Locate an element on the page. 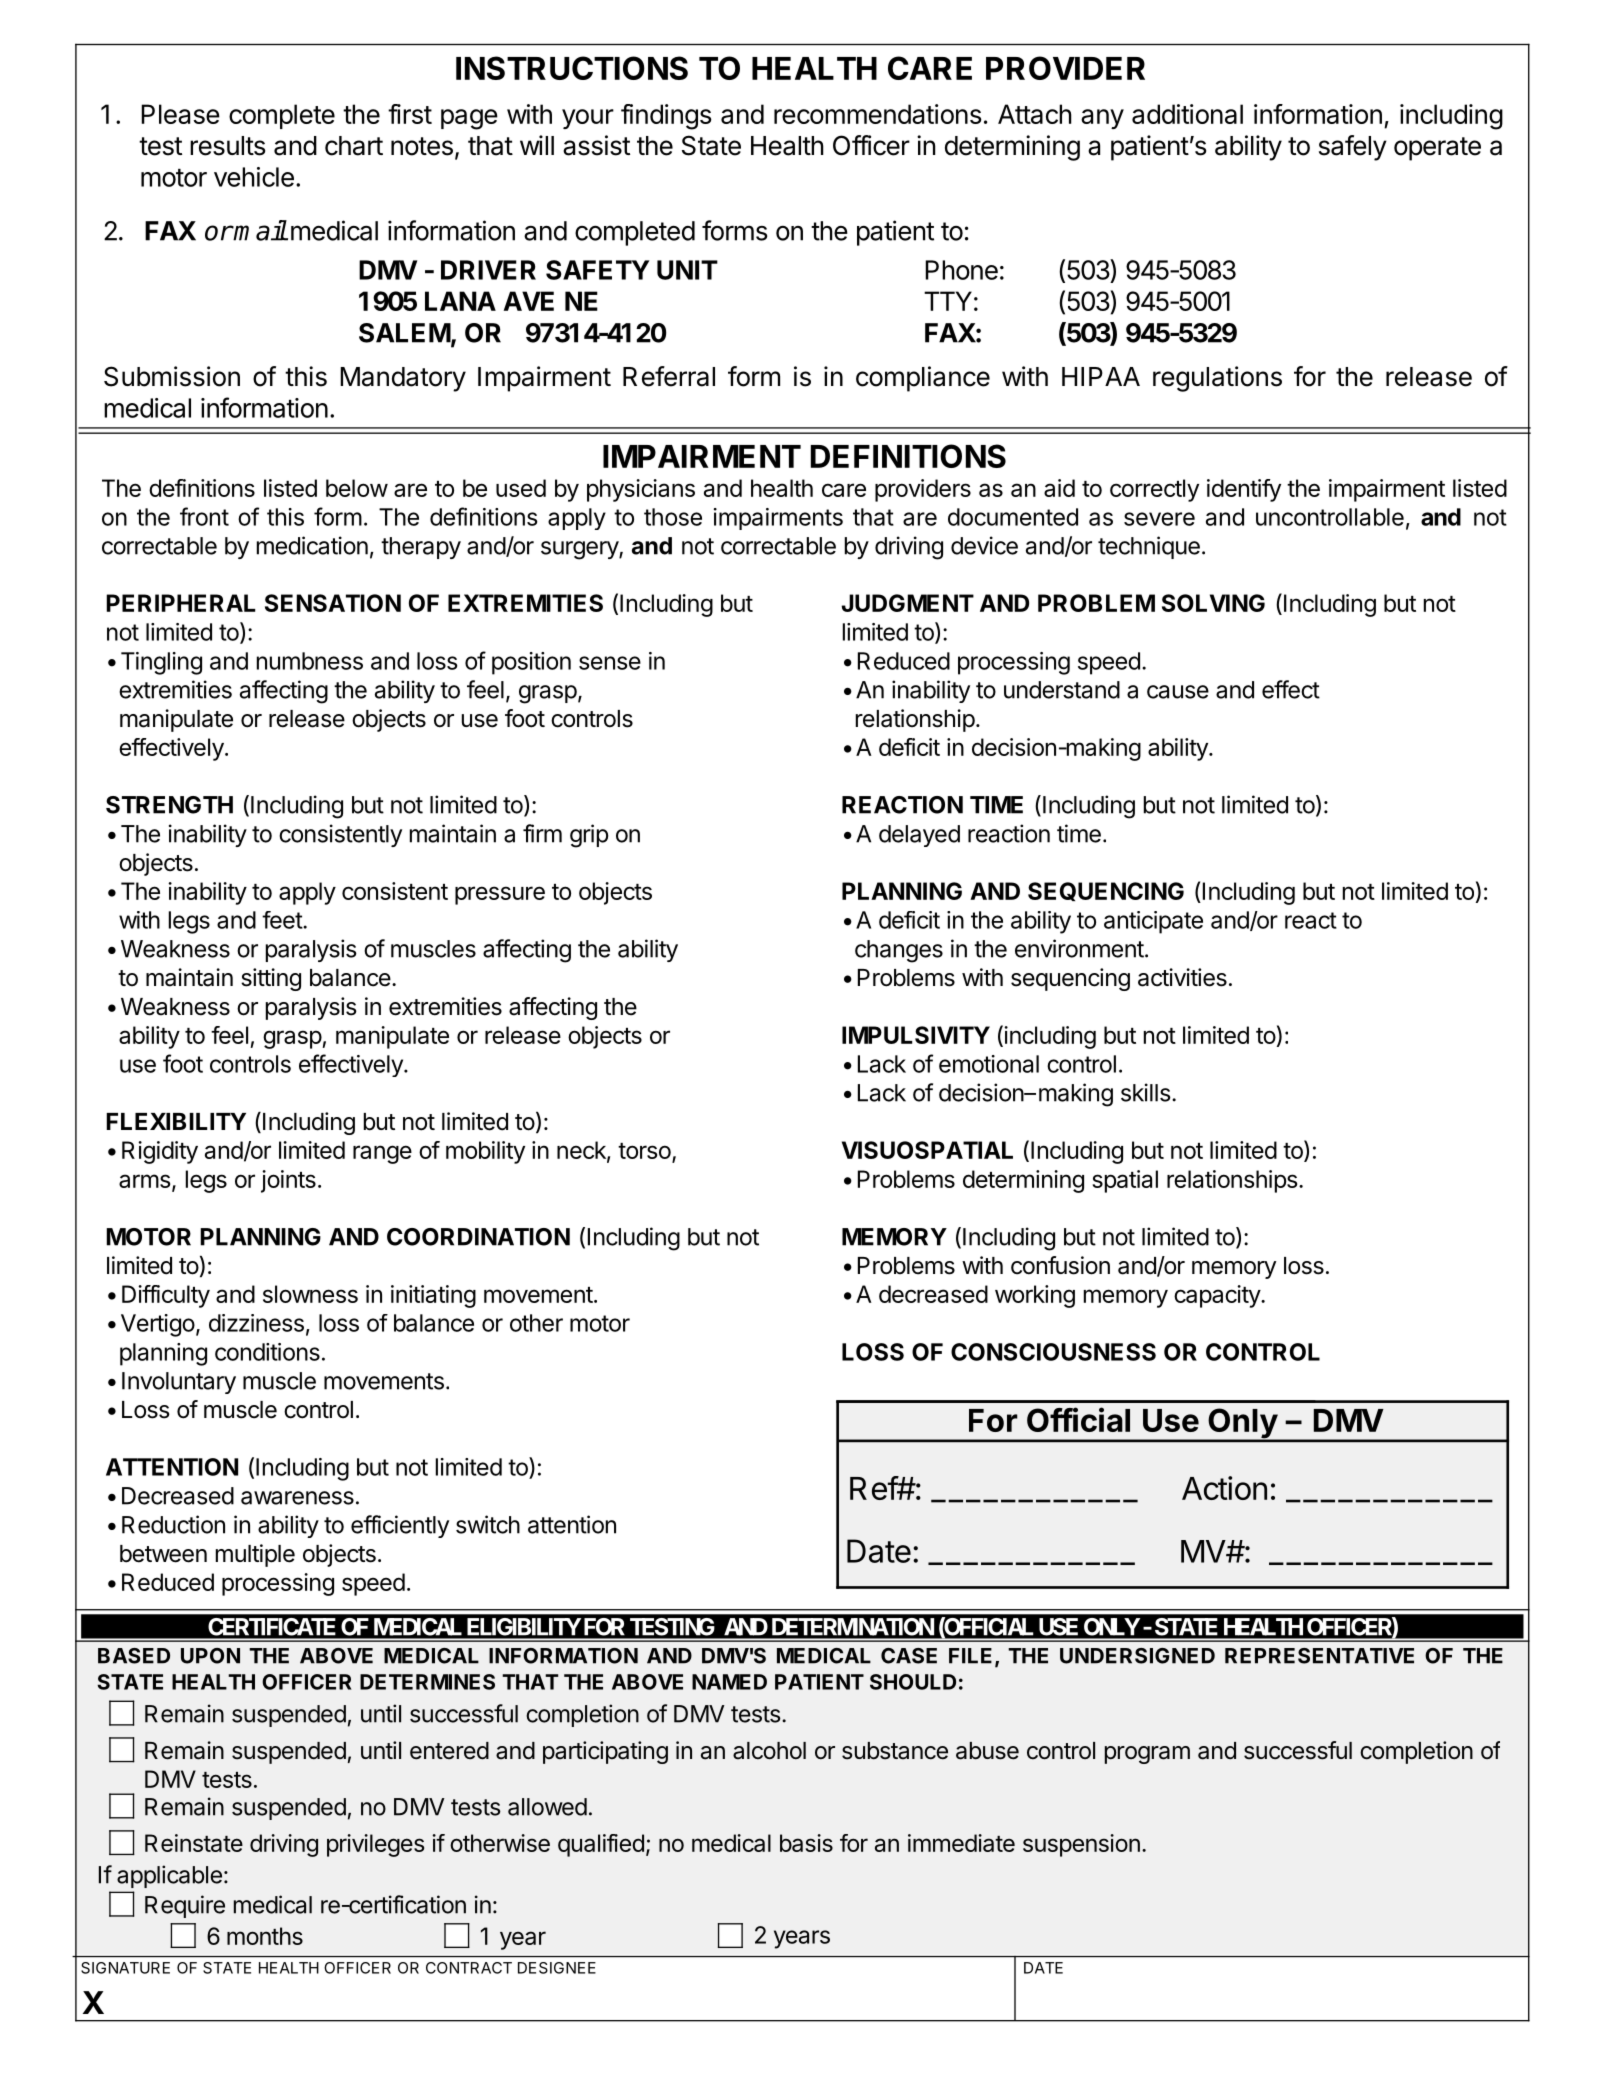 This document has height=2073, width=1602. sitting is located at coordinates (271, 979).
